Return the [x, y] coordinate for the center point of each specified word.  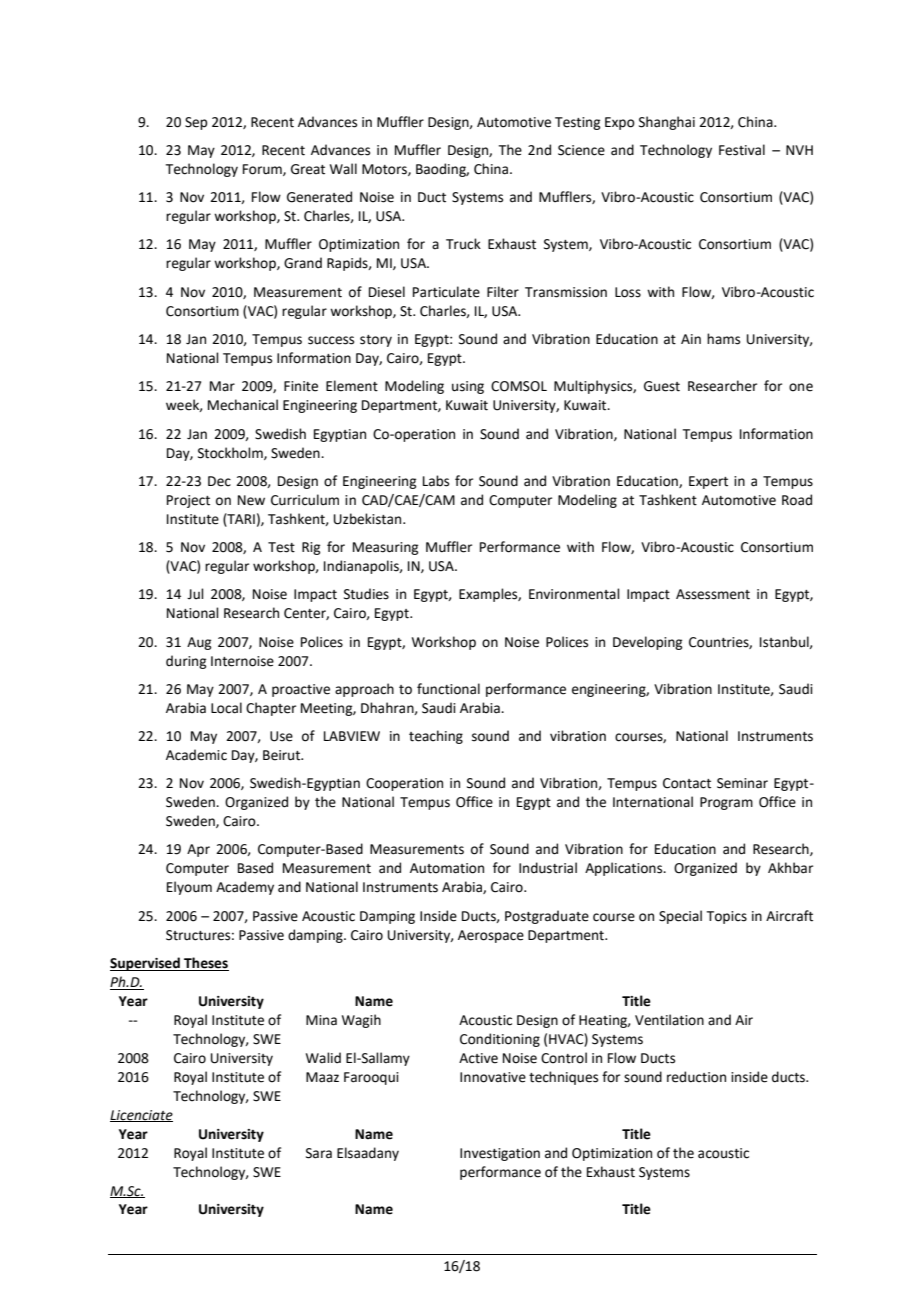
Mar [222, 386]
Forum [263, 170]
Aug [199, 643]
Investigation [500, 1154]
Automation [447, 868]
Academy [245, 888]
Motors [385, 170]
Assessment [713, 594]
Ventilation [669, 1020]
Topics [727, 917]
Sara [319, 1153]
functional [448, 689]
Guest [662, 386]
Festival [742, 150]
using [468, 387]
